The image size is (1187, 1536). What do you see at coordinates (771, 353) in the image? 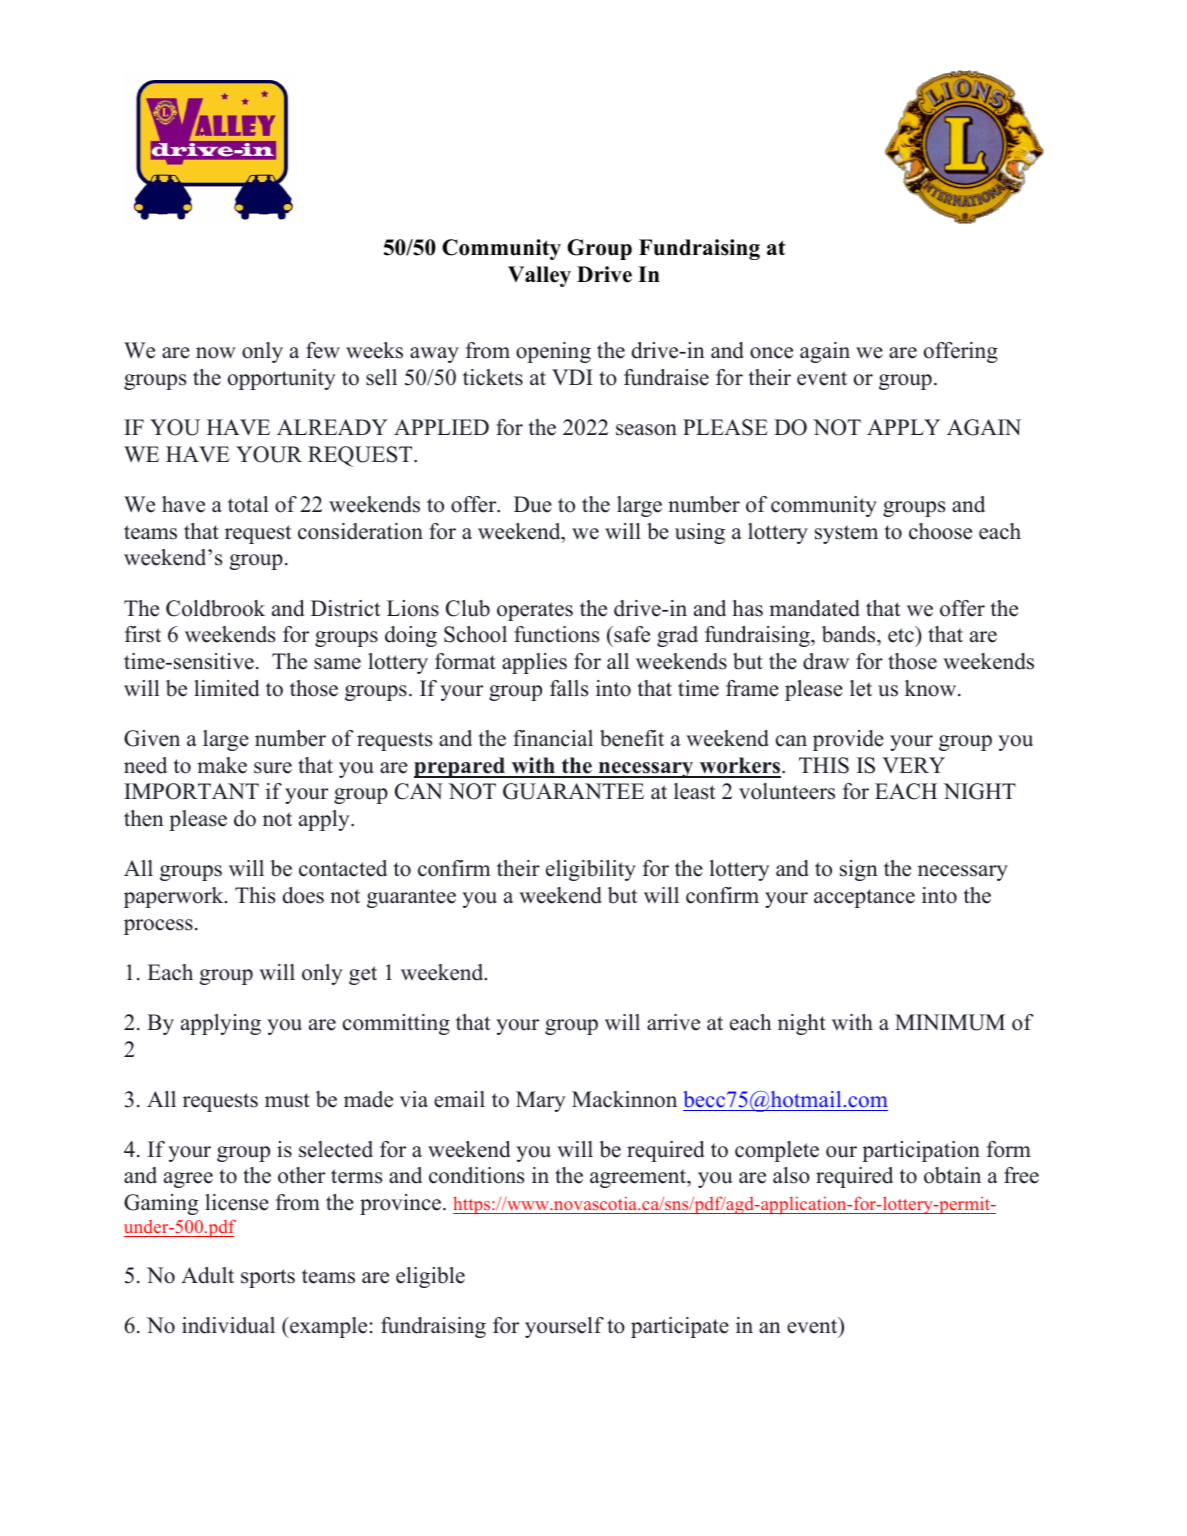
I see `once` at bounding box center [771, 353].
